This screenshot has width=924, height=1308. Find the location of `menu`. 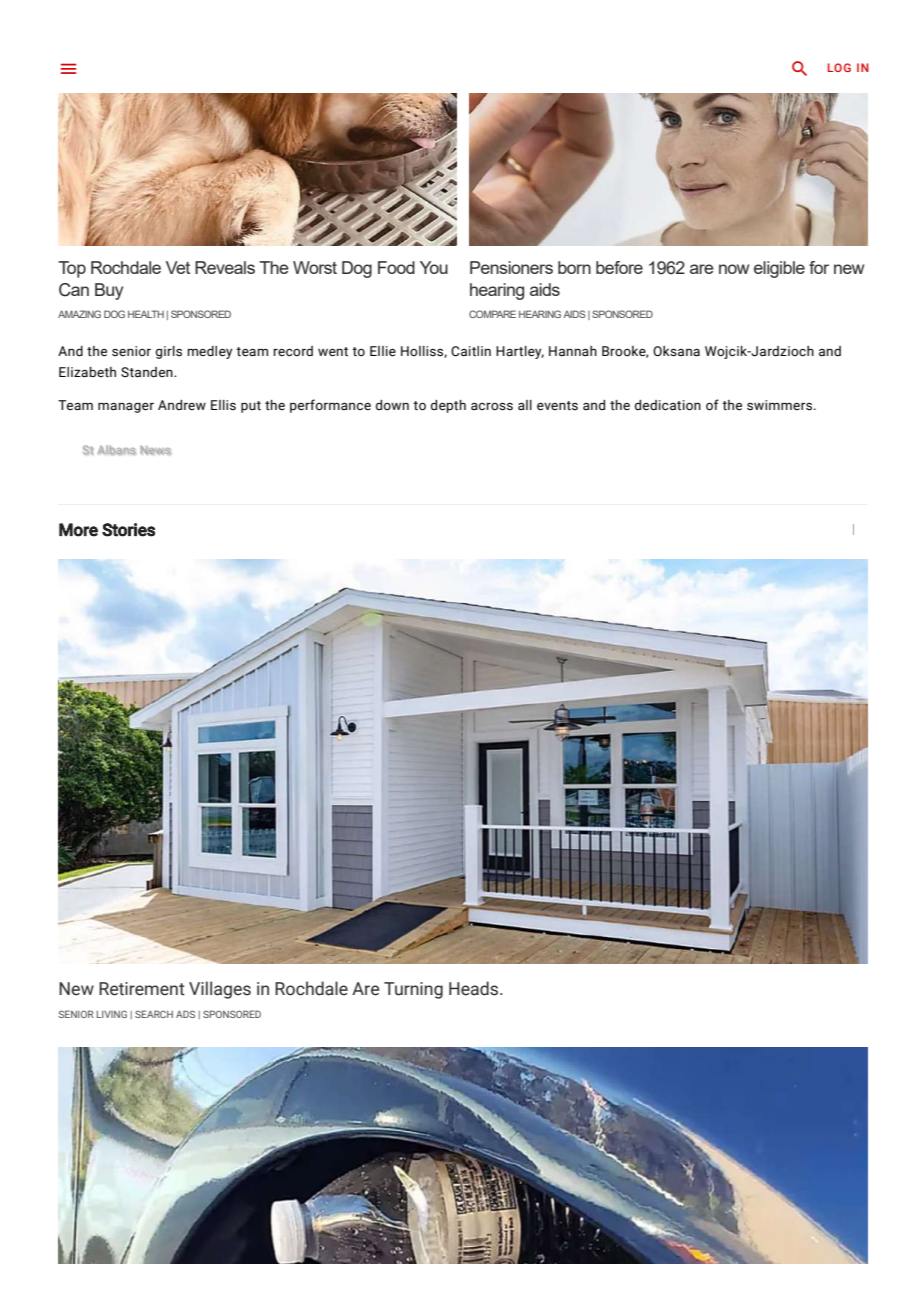

menu is located at coordinates (68, 68).
